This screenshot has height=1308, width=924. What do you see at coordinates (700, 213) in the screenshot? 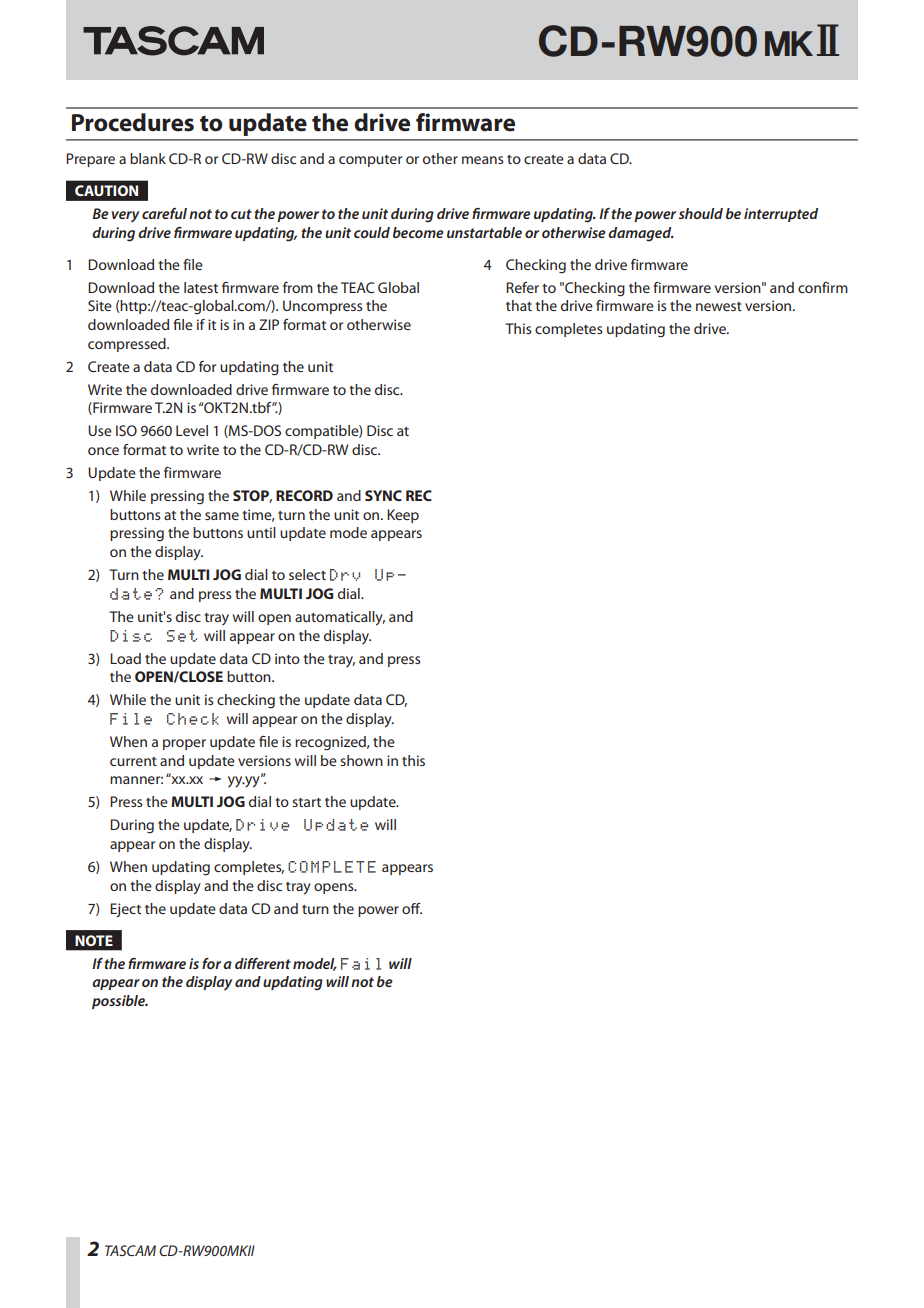
I see `should` at bounding box center [700, 213].
